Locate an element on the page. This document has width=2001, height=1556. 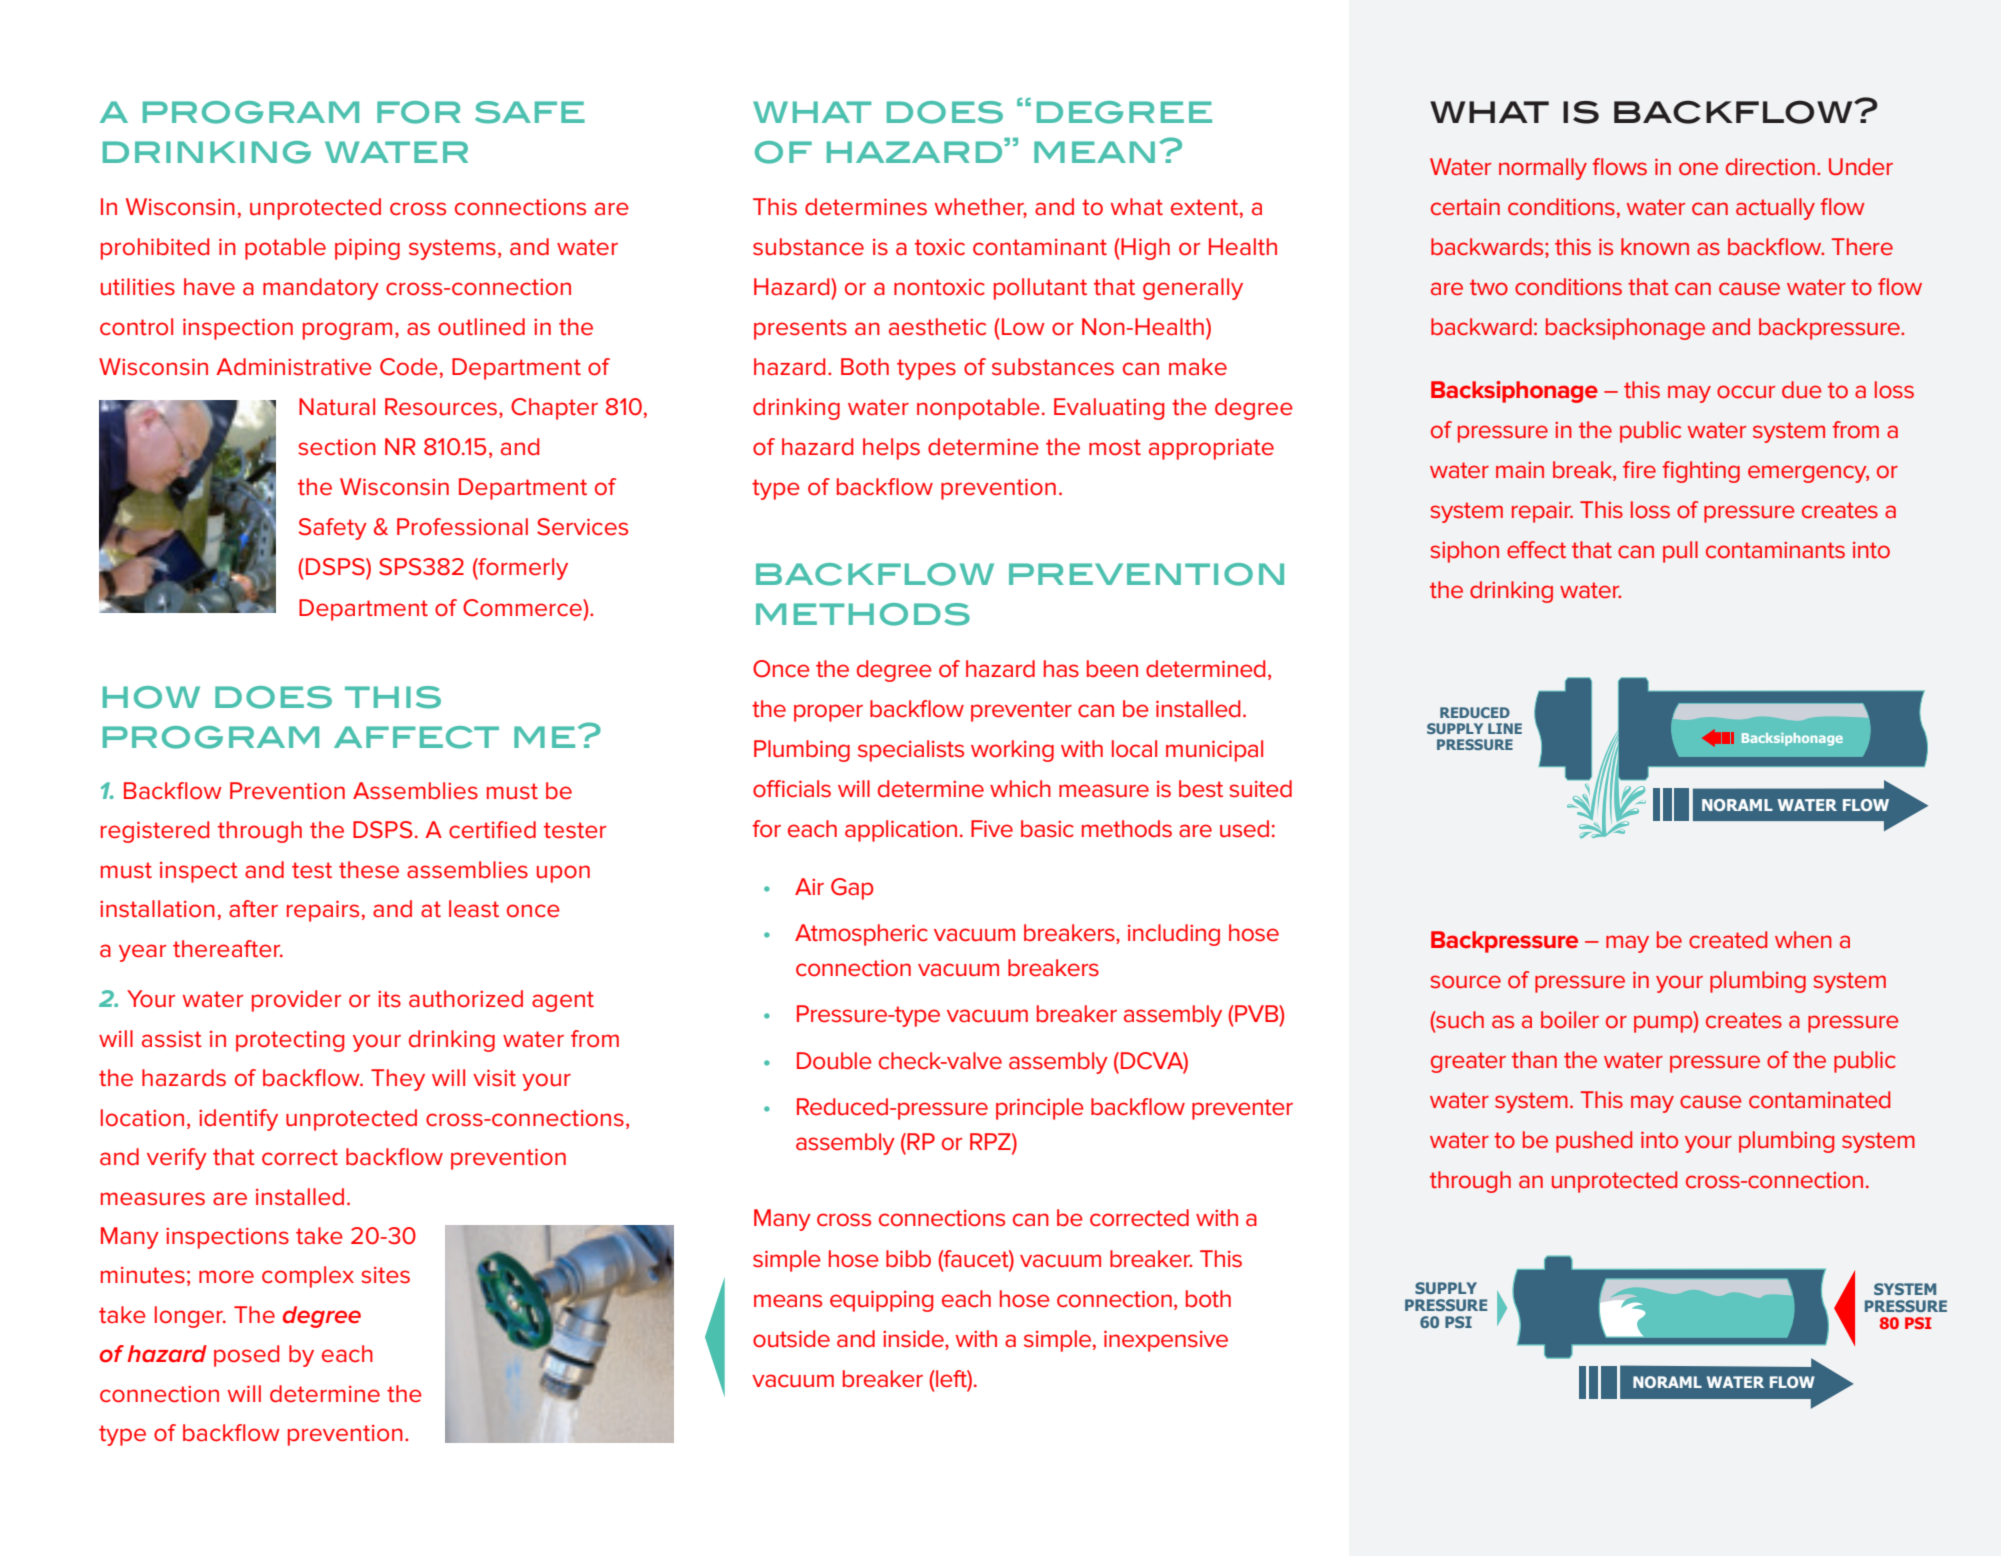
High is located at coordinates (1145, 249).
